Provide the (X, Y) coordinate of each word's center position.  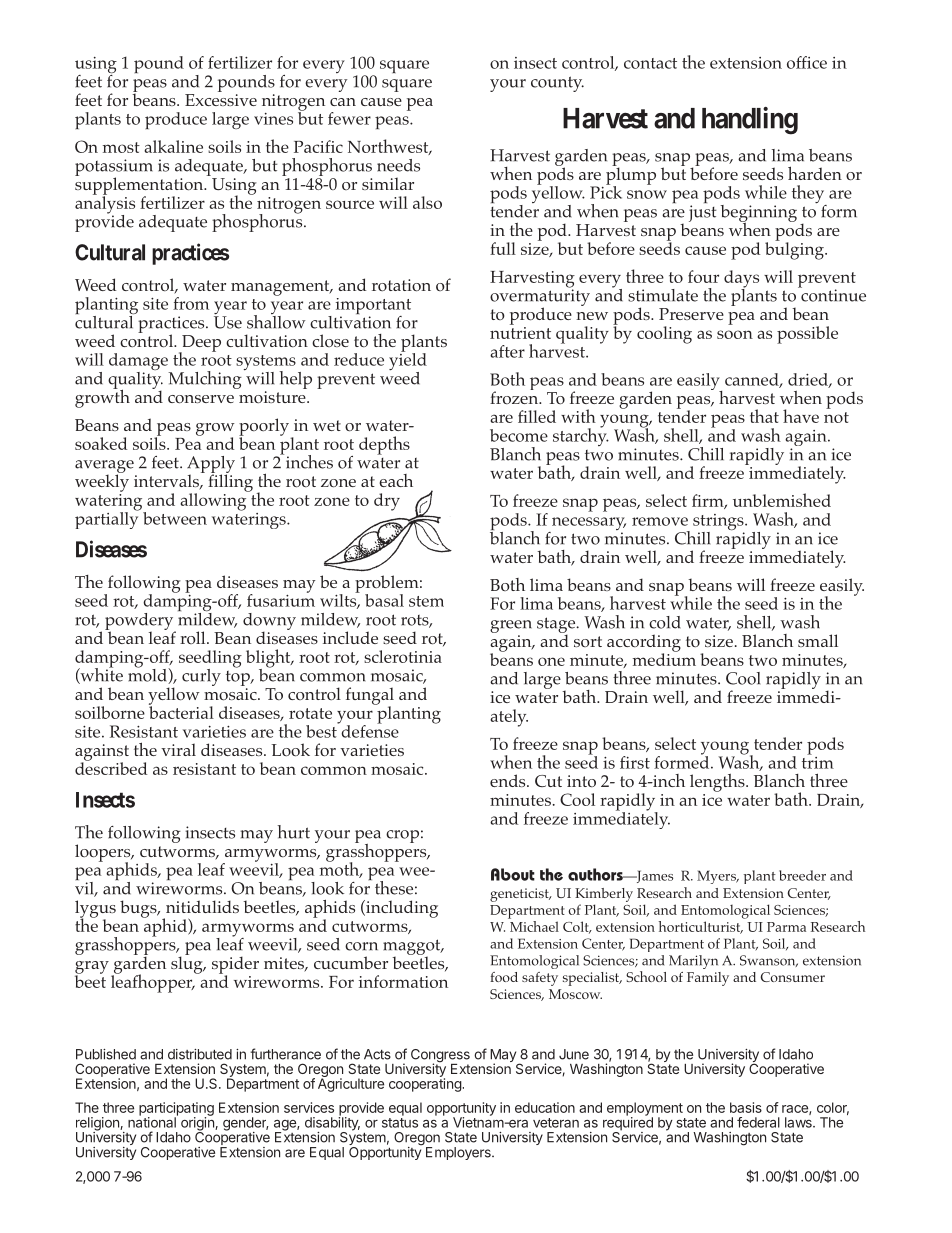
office (807, 62)
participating (176, 1110)
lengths (718, 783)
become (519, 435)
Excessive (221, 100)
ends (509, 780)
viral (178, 749)
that (764, 416)
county (557, 84)
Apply (211, 466)
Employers (459, 1153)
